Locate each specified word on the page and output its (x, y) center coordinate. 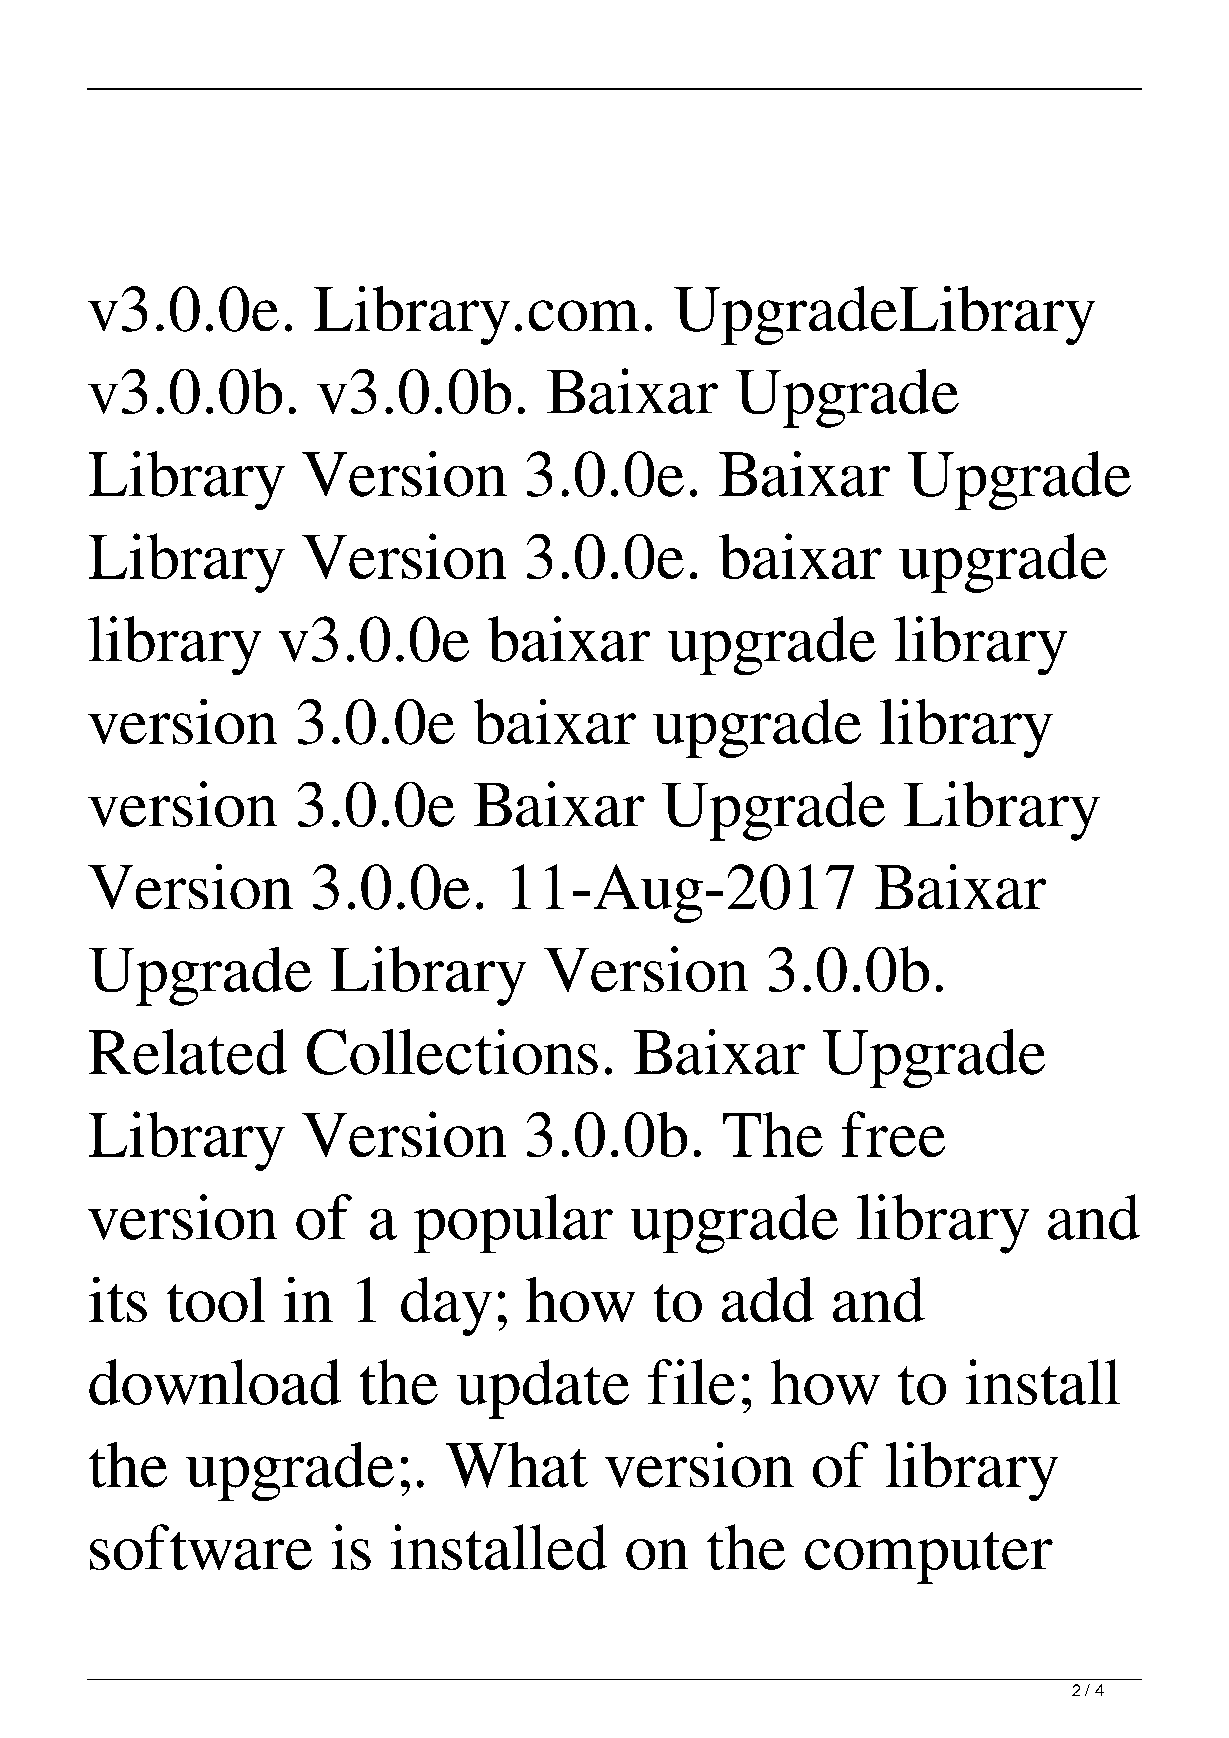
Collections (452, 1052)
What (517, 1465)
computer (929, 1558)
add (768, 1299)
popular (513, 1223)
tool (216, 1299)
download (215, 1382)
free (893, 1134)
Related (188, 1052)
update (543, 1389)
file (691, 1382)
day (446, 1306)
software (201, 1547)
